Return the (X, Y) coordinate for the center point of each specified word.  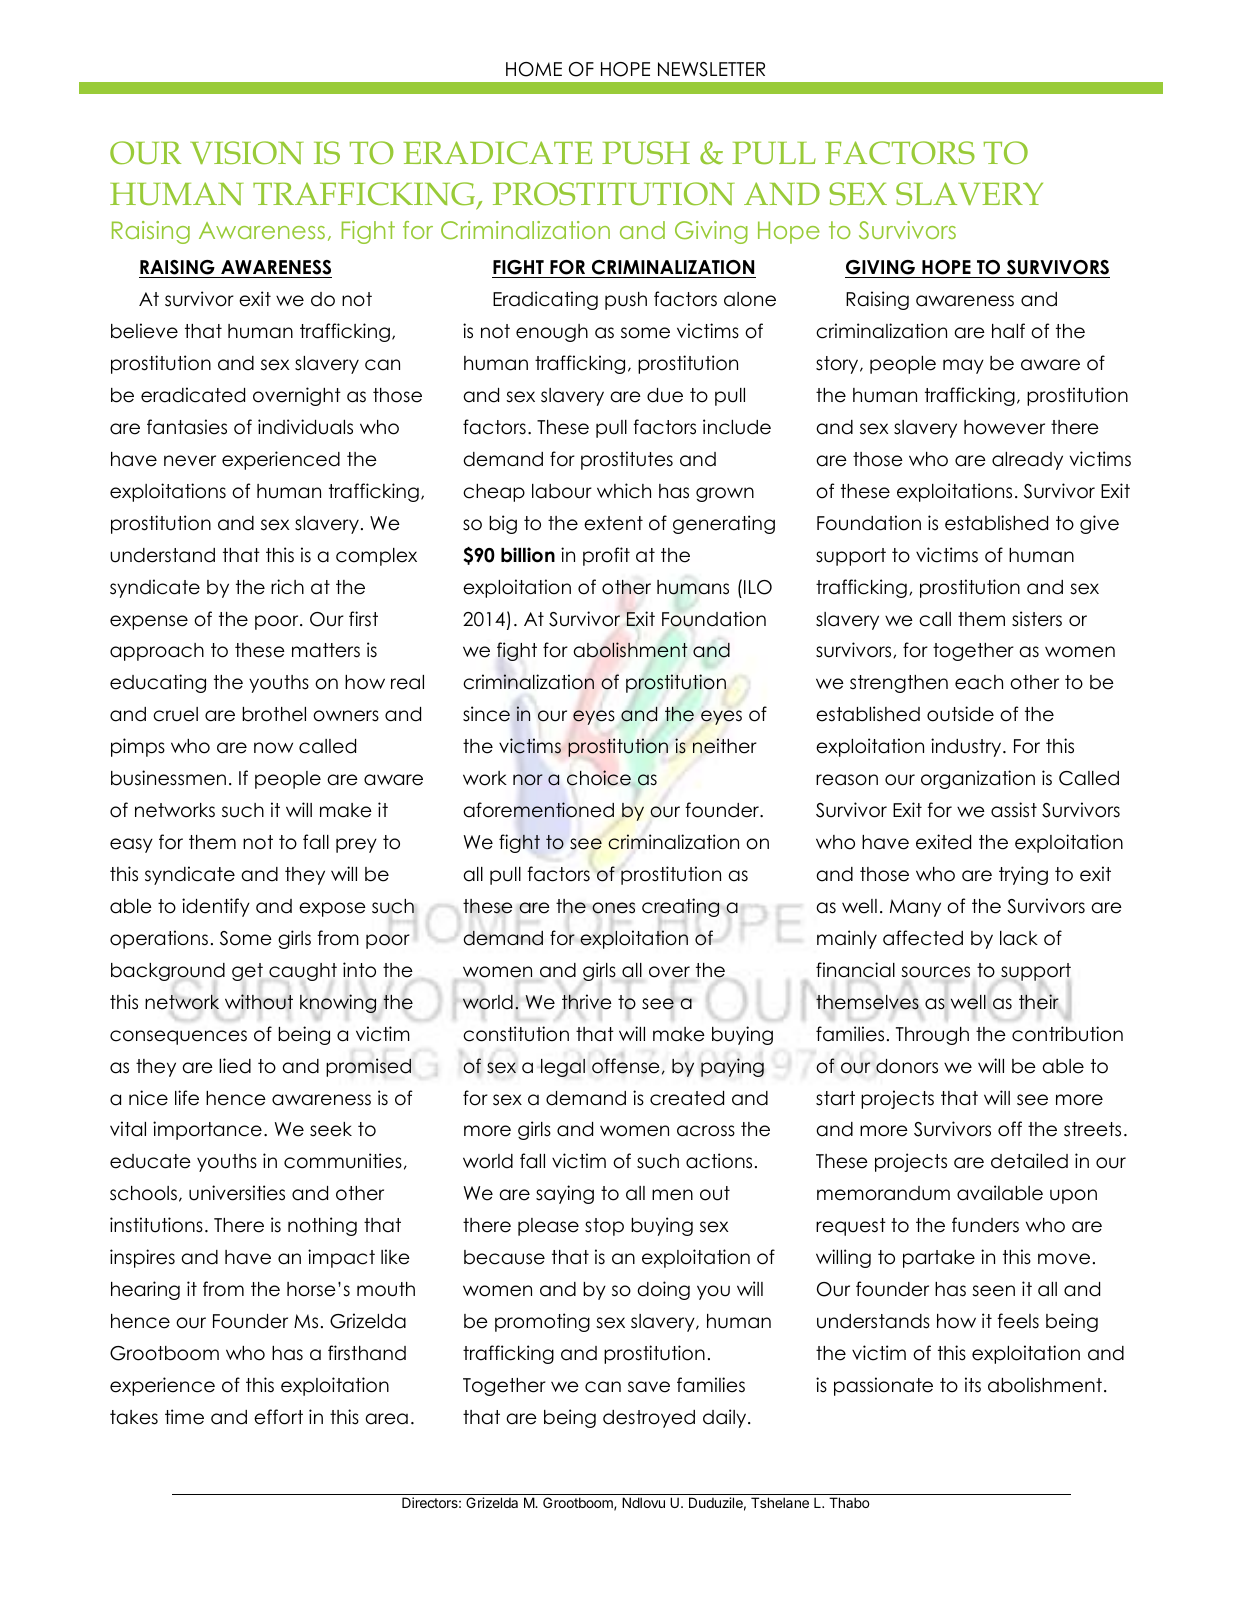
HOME (534, 69)
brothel (274, 714)
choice (599, 778)
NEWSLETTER (711, 69)
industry (967, 747)
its (973, 1385)
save (649, 1387)
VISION (247, 152)
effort (278, 1417)
